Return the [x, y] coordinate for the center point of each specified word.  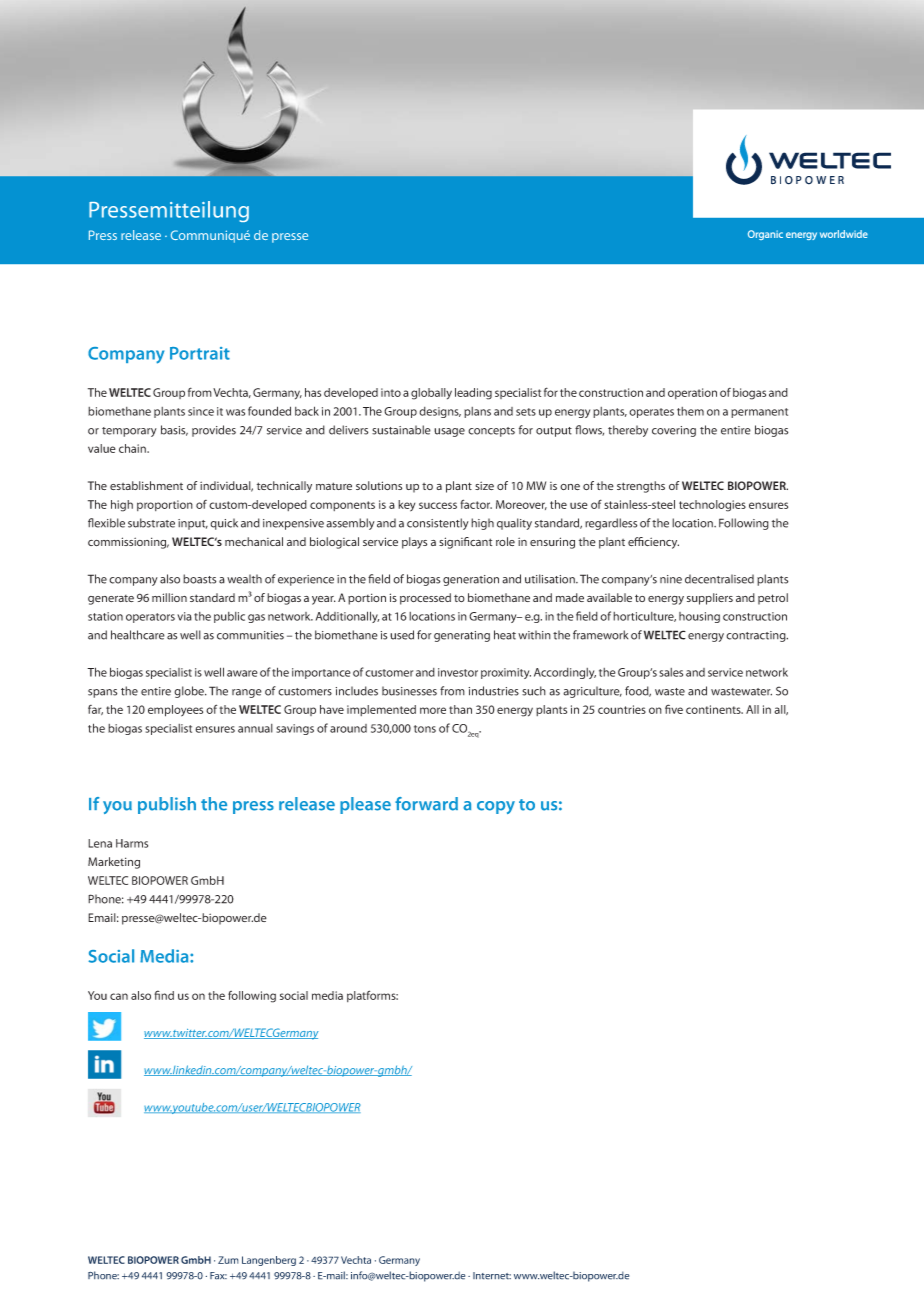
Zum [228, 1260]
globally [431, 394]
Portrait [200, 353]
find [164, 995]
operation [692, 393]
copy [496, 807]
